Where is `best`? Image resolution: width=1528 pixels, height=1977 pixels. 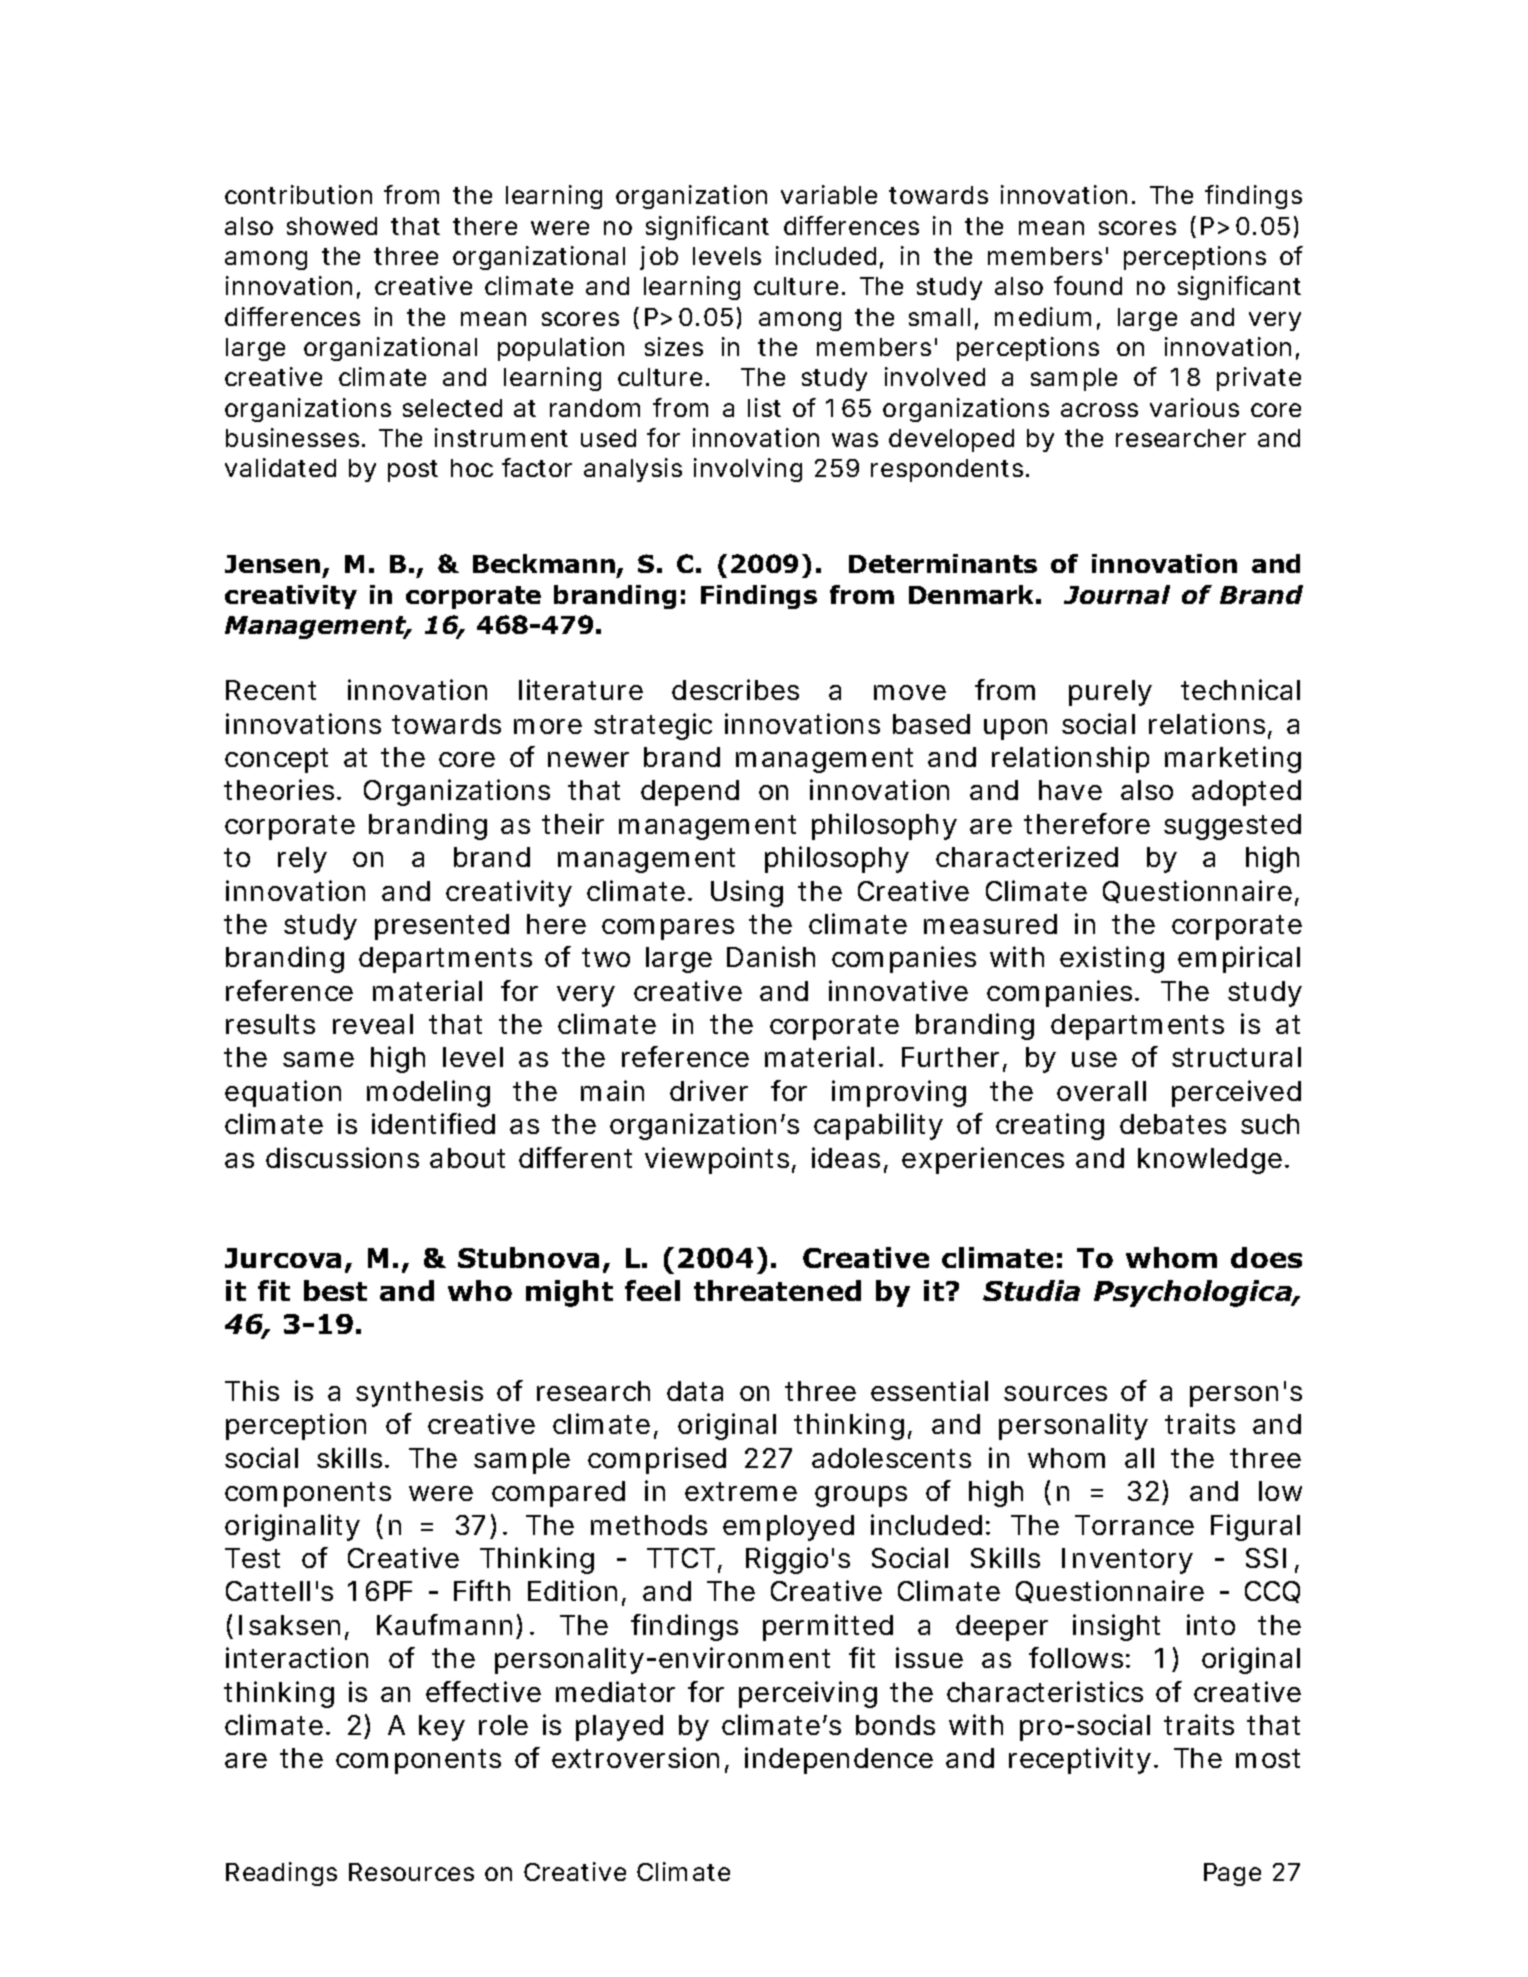
best is located at coordinates (335, 1290).
